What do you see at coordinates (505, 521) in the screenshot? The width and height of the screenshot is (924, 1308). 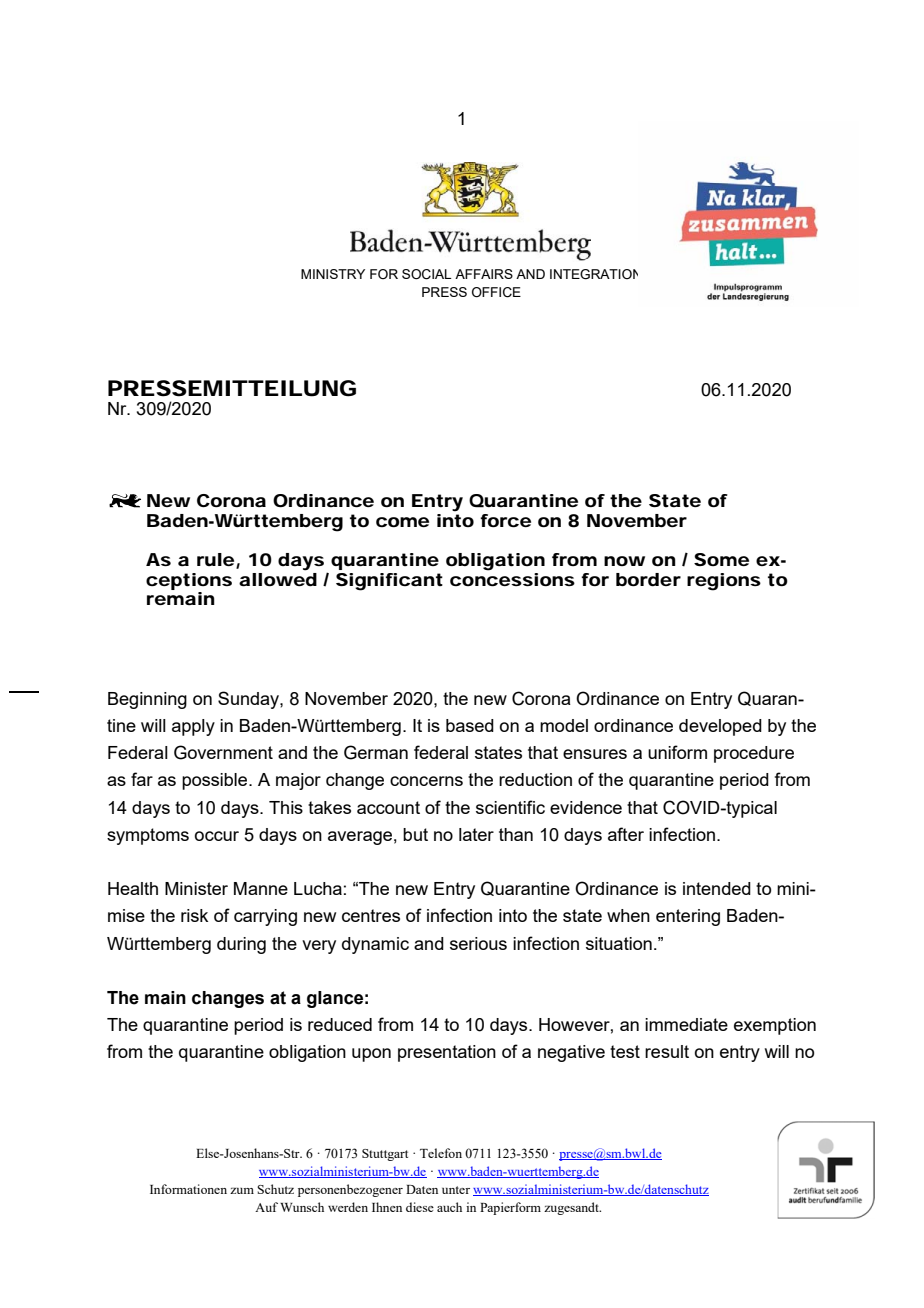 I see `force` at bounding box center [505, 521].
